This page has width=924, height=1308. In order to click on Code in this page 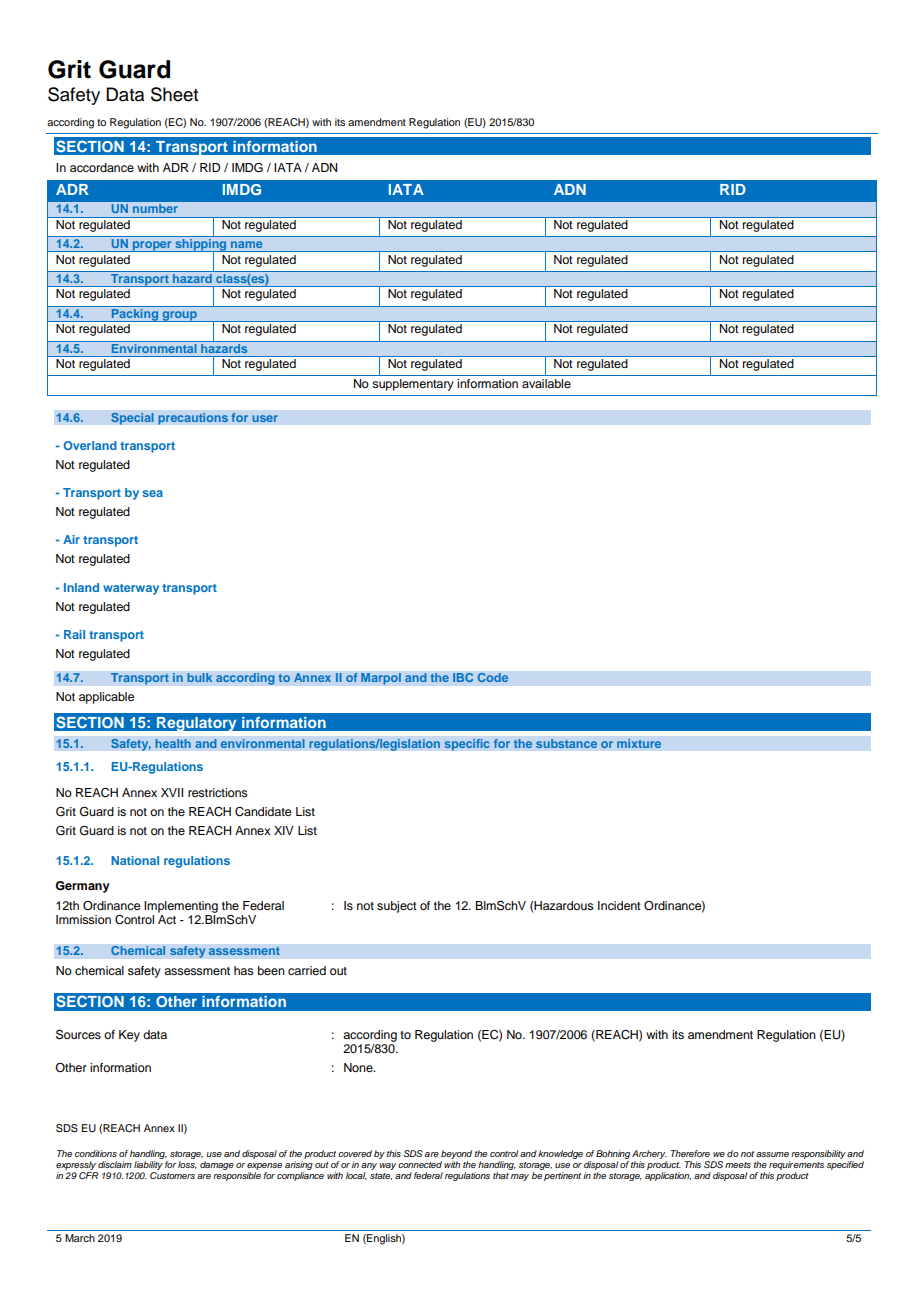, I will do `click(493, 677)`.
